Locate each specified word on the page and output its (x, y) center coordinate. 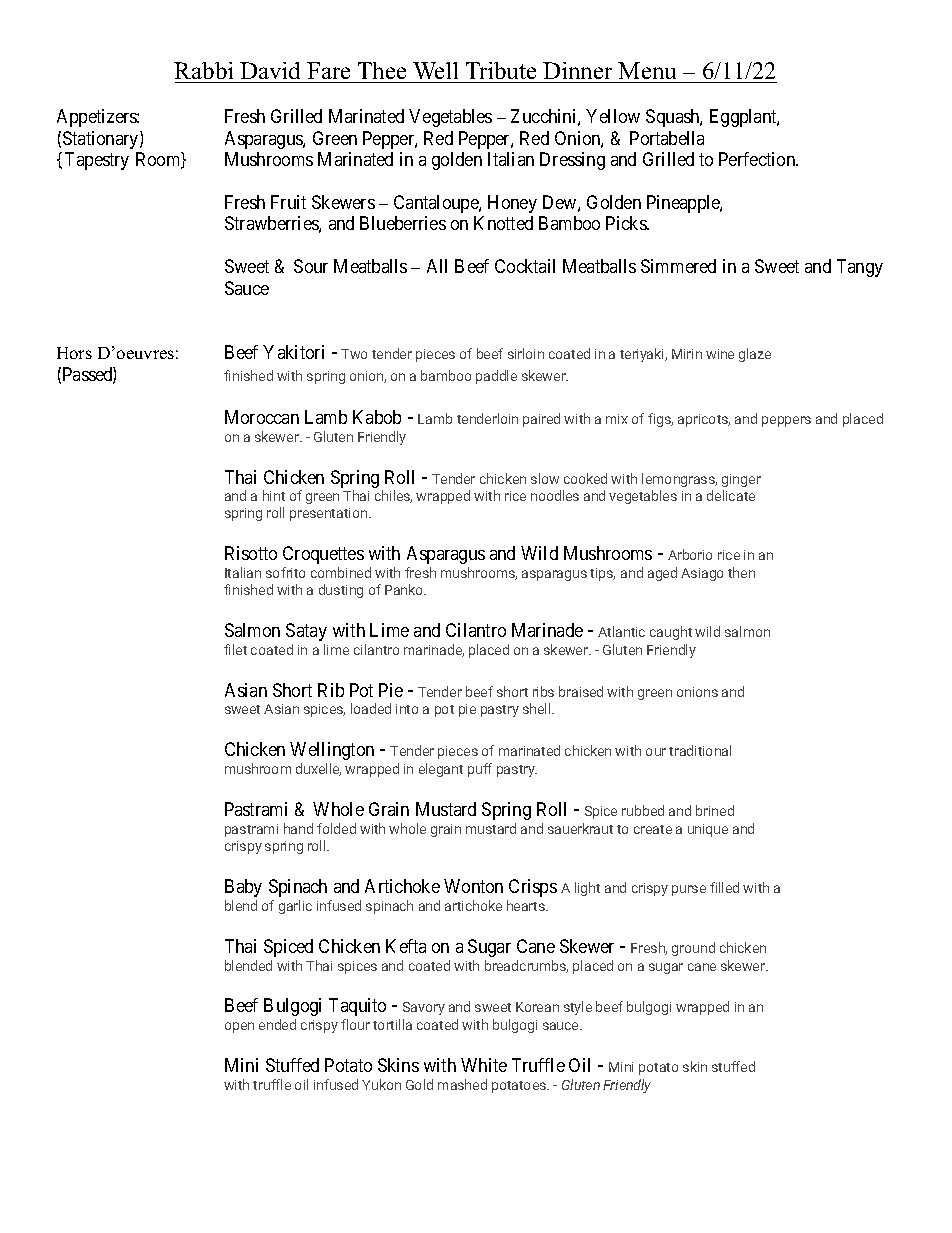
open (239, 1027)
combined (341, 572)
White (484, 1065)
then (741, 572)
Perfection (758, 159)
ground (693, 949)
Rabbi (203, 70)
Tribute (501, 70)
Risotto (251, 553)
